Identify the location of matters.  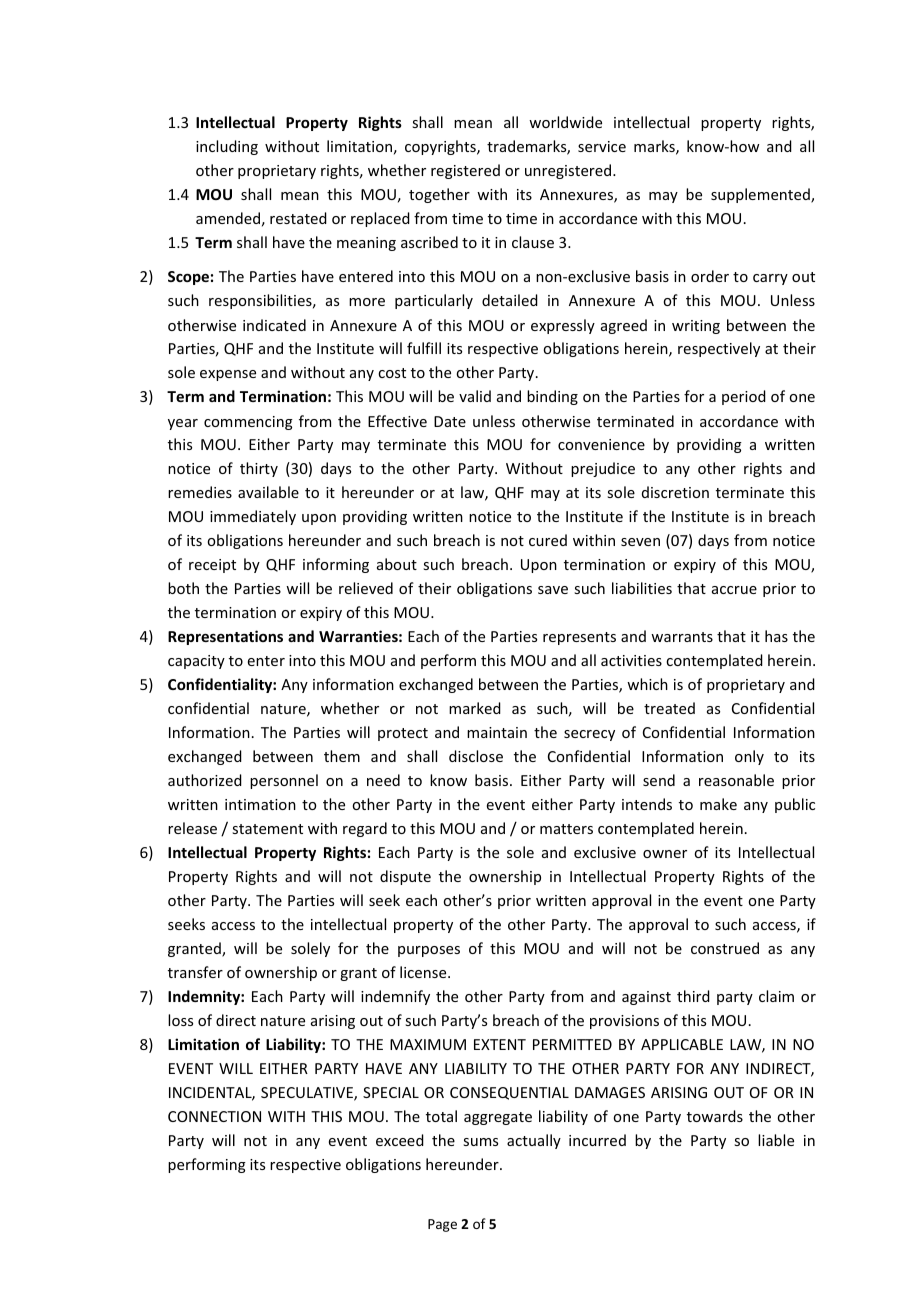
(566, 829).
